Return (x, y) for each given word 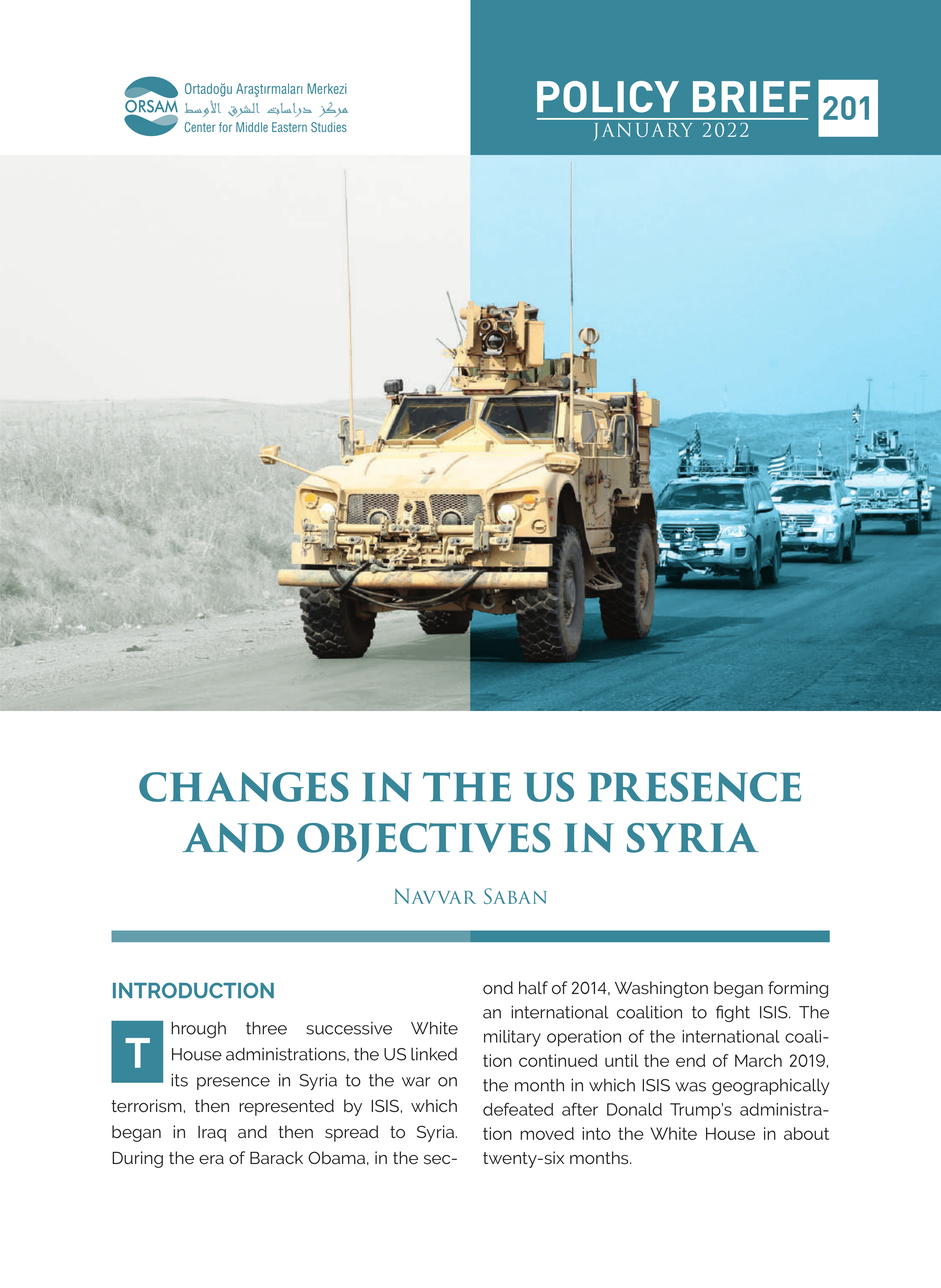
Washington (661, 989)
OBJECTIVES (424, 842)
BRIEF (751, 96)
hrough (198, 1029)
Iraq (212, 1134)
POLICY (608, 97)
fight (733, 1013)
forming (798, 989)
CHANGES (244, 787)
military (512, 1038)
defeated (518, 1109)
